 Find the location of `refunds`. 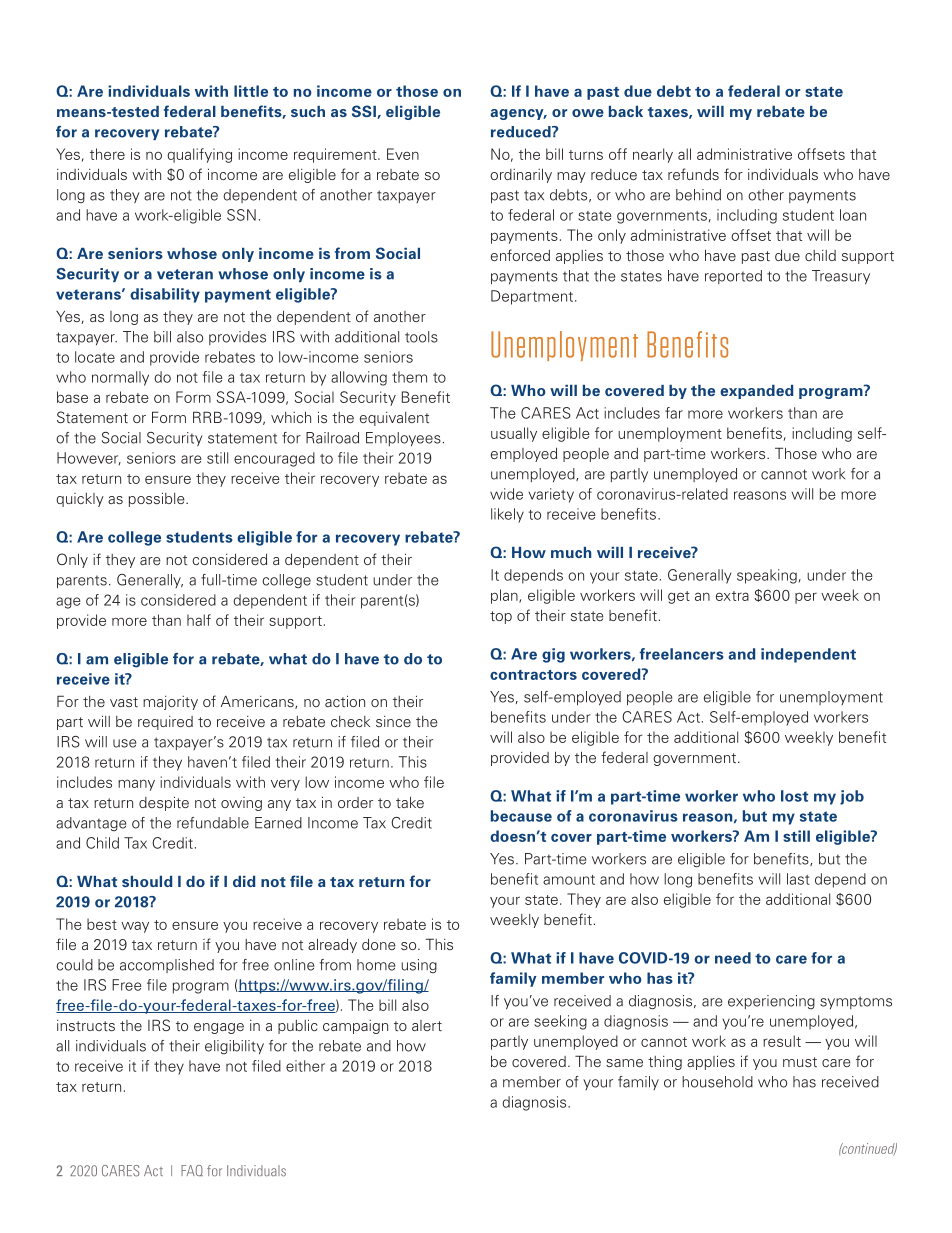

refunds is located at coordinates (693, 174).
